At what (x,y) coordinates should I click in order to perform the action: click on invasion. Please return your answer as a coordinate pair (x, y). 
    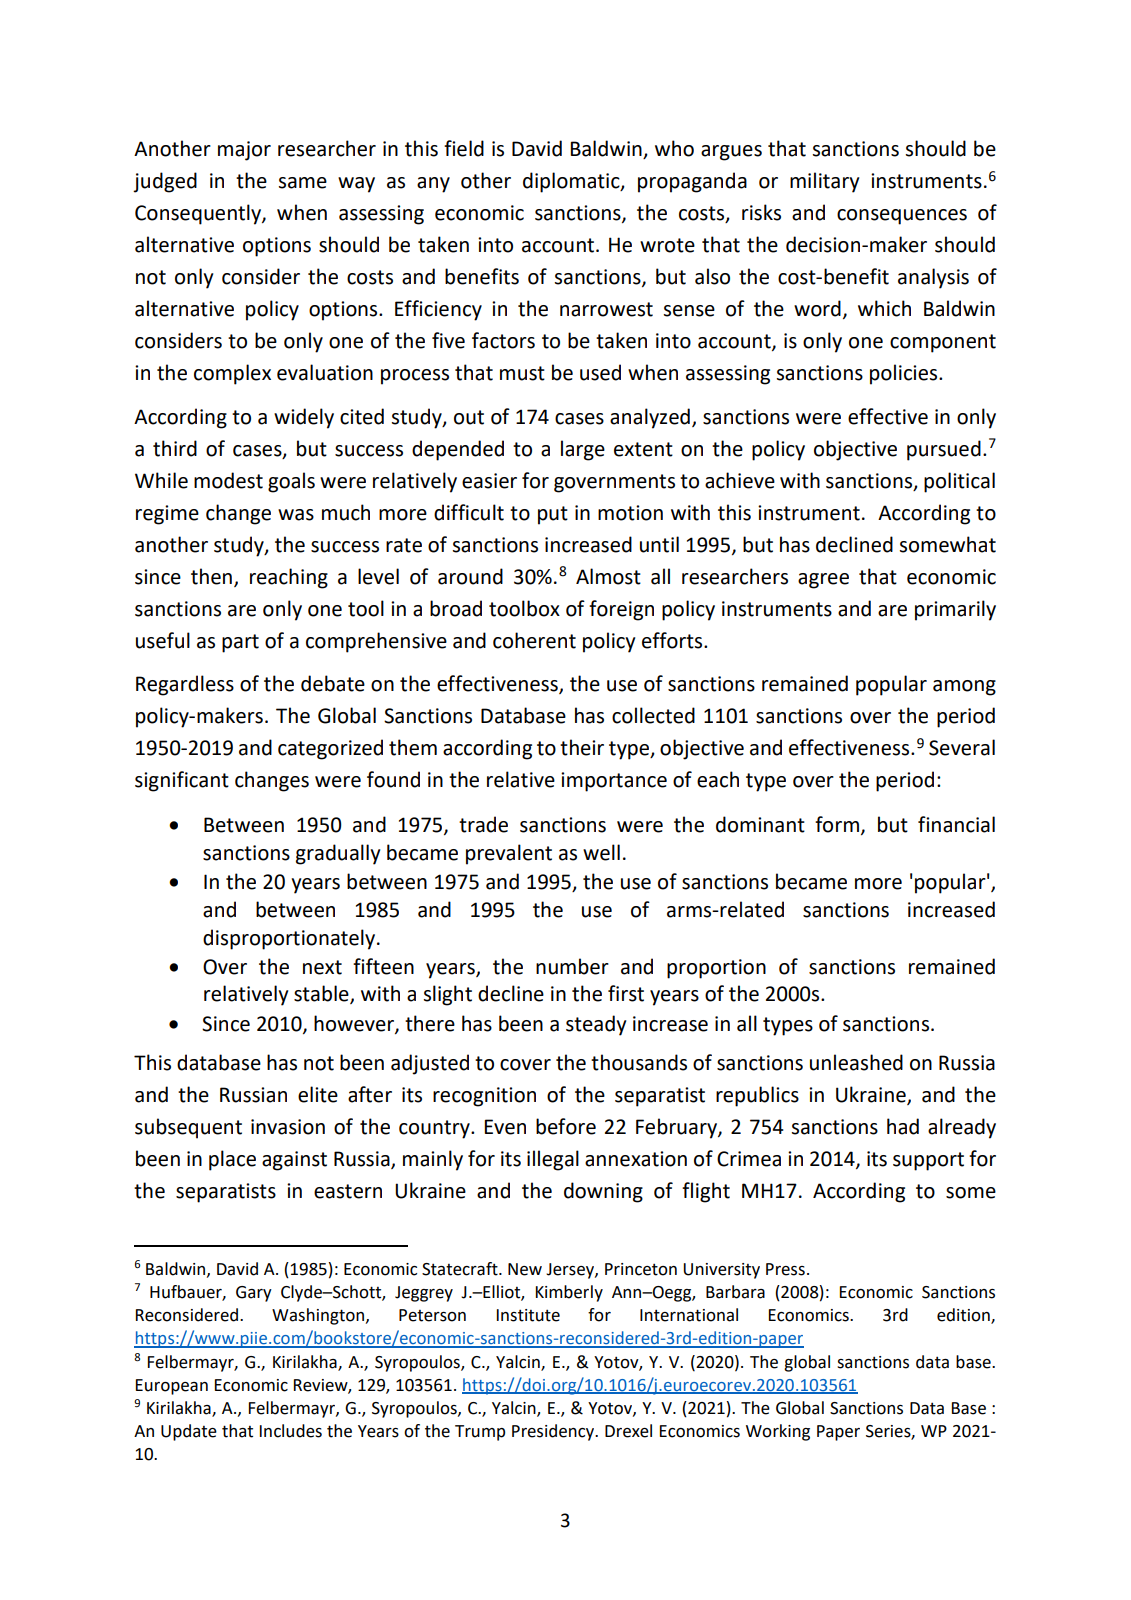
    Looking at the image, I should click on (288, 1127).
